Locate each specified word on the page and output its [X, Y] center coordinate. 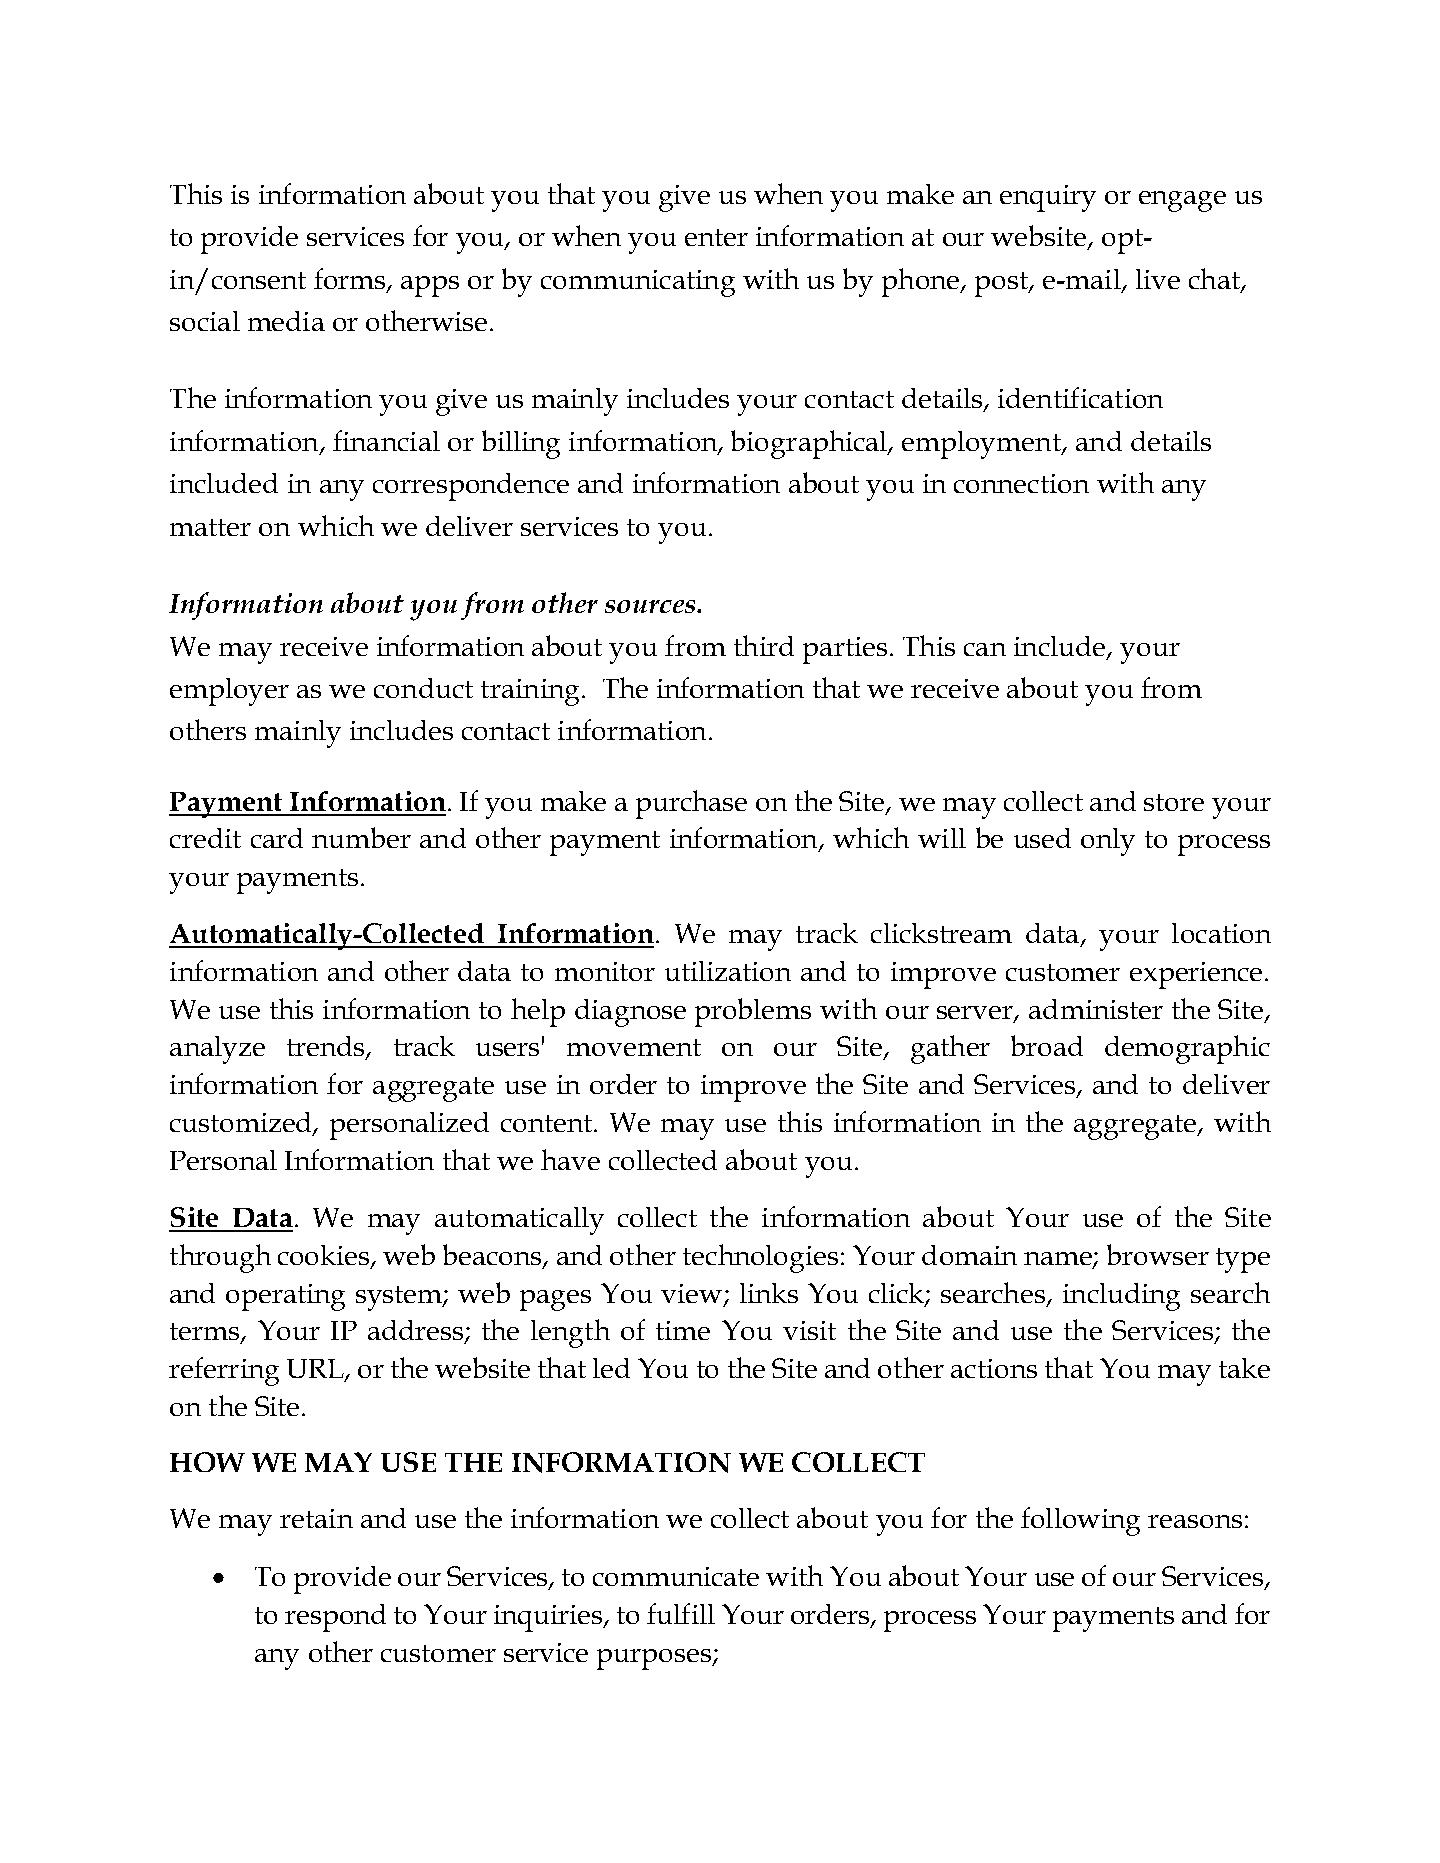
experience [1196, 975]
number [361, 837]
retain [316, 1518]
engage [1182, 201]
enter [716, 237]
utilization [728, 971]
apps [430, 286]
